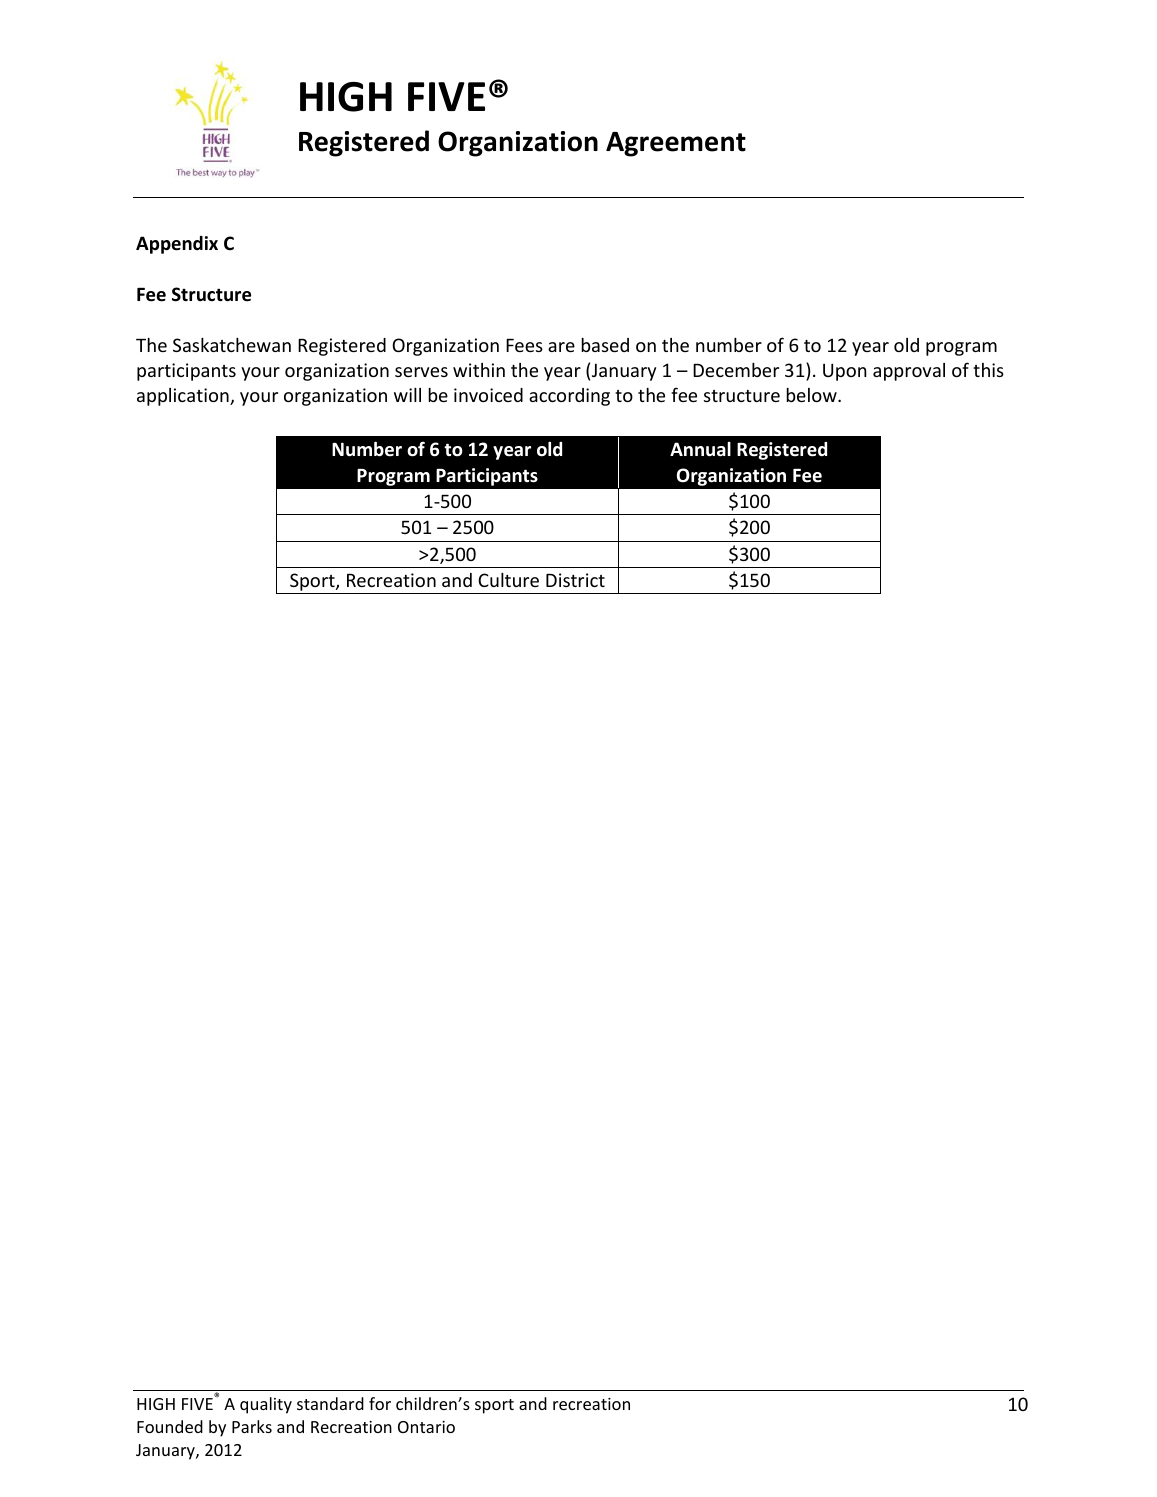 The width and height of the screenshot is (1157, 1497). Describe the element at coordinates (266, 1405) in the screenshot. I see `quality` at that location.
